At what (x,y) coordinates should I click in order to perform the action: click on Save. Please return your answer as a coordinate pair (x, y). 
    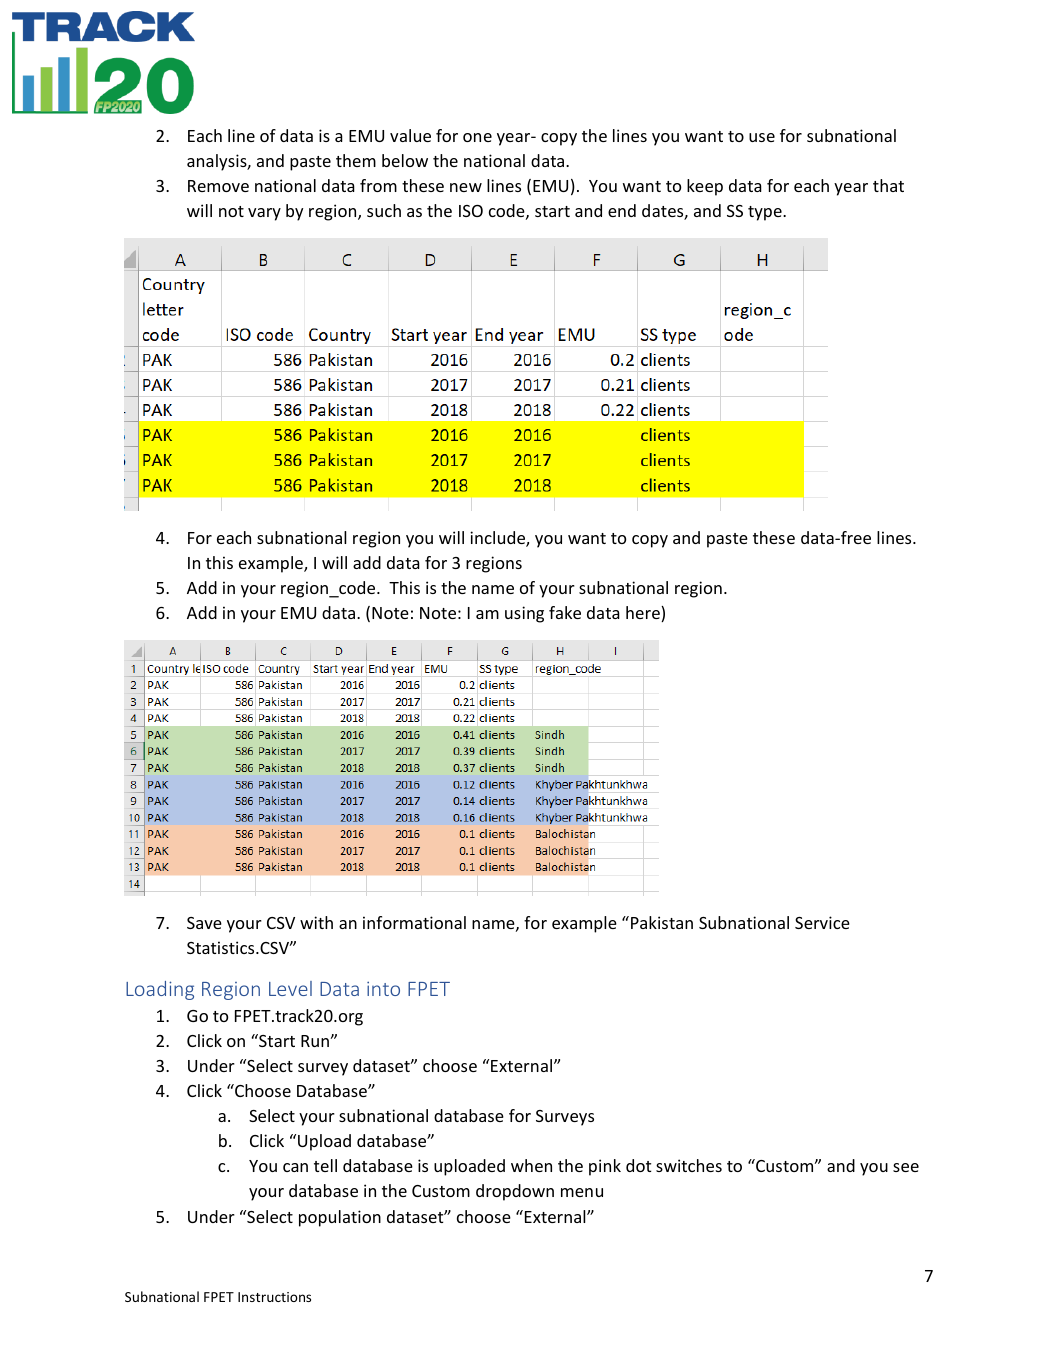
    Looking at the image, I should click on (204, 923).
